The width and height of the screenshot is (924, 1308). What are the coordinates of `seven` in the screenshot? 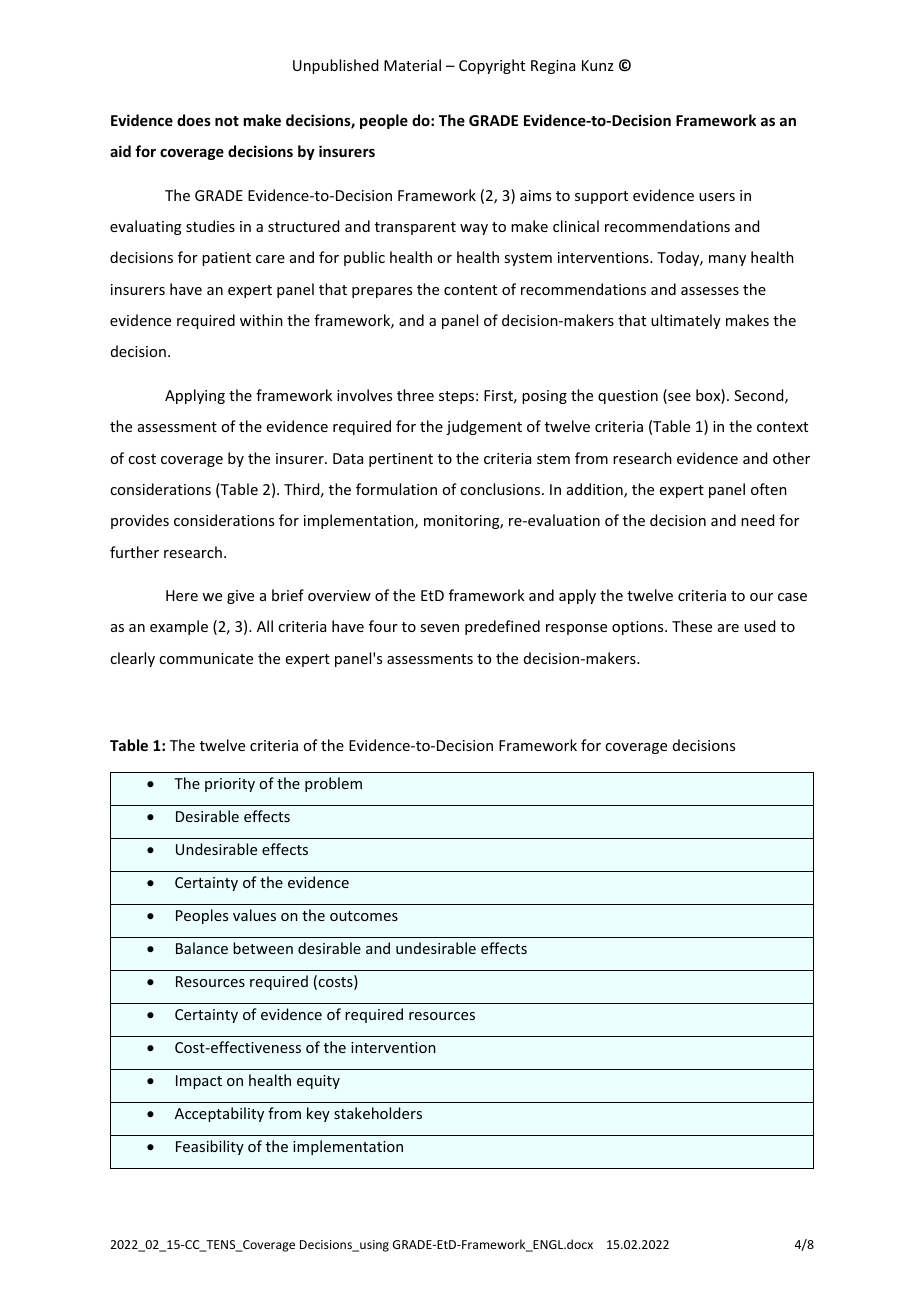 It's located at (439, 628).
